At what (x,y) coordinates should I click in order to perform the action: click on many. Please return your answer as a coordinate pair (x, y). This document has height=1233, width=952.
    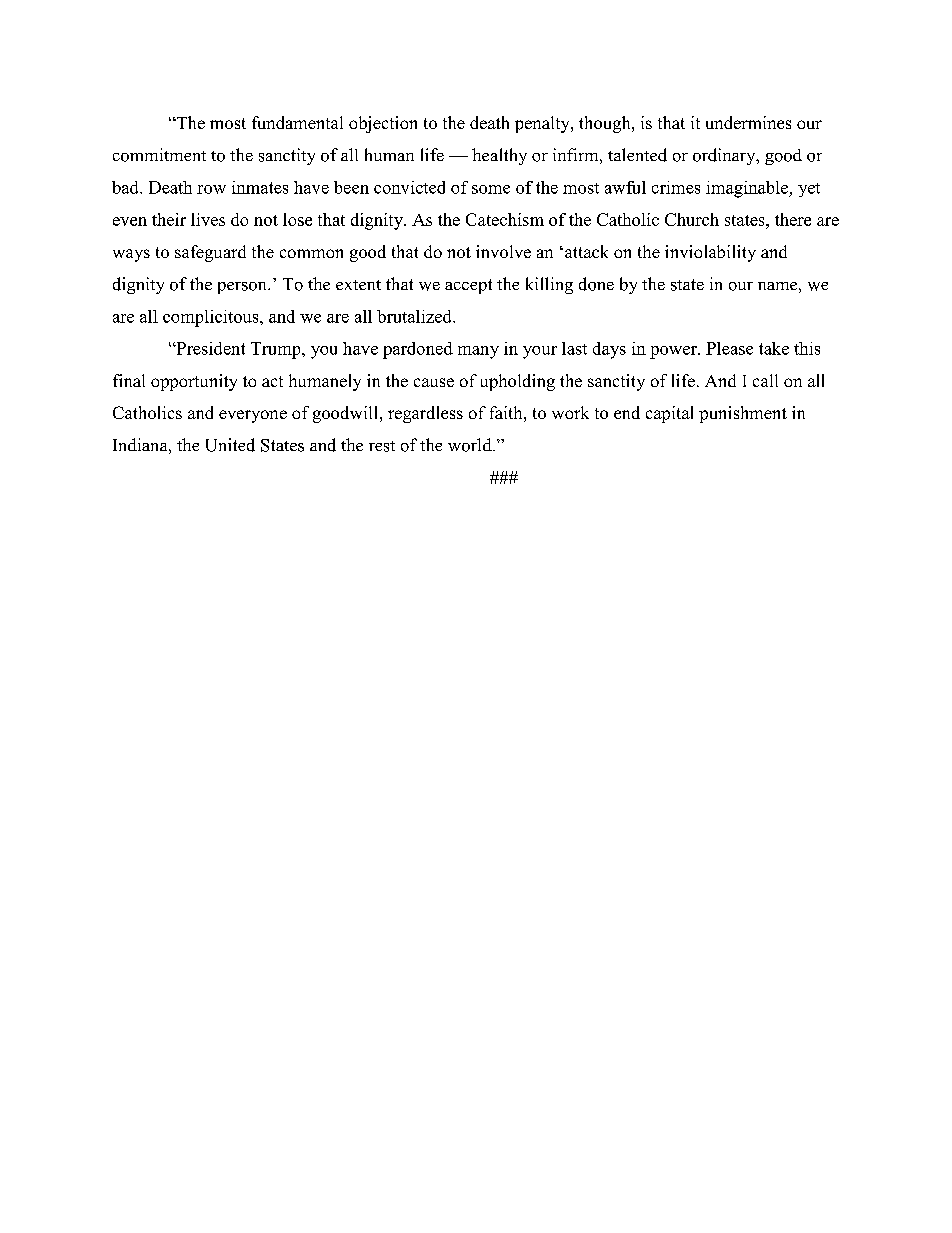
    Looking at the image, I should click on (478, 352).
